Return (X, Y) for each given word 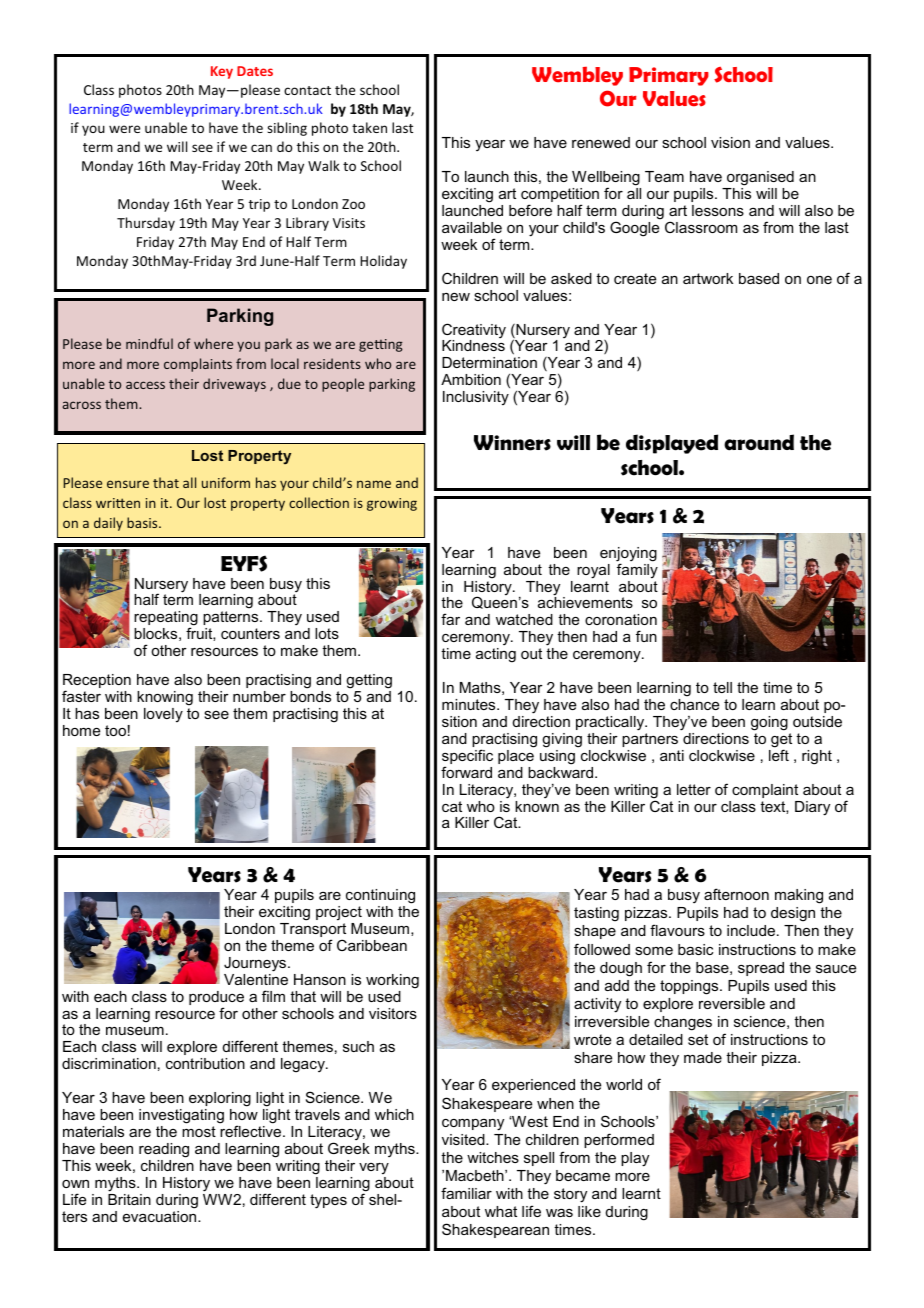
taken (369, 127)
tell (722, 687)
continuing (380, 896)
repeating (166, 620)
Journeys (256, 964)
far (450, 619)
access (145, 385)
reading (164, 1150)
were (124, 129)
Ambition (471, 379)
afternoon (736, 894)
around (759, 442)
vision (730, 142)
